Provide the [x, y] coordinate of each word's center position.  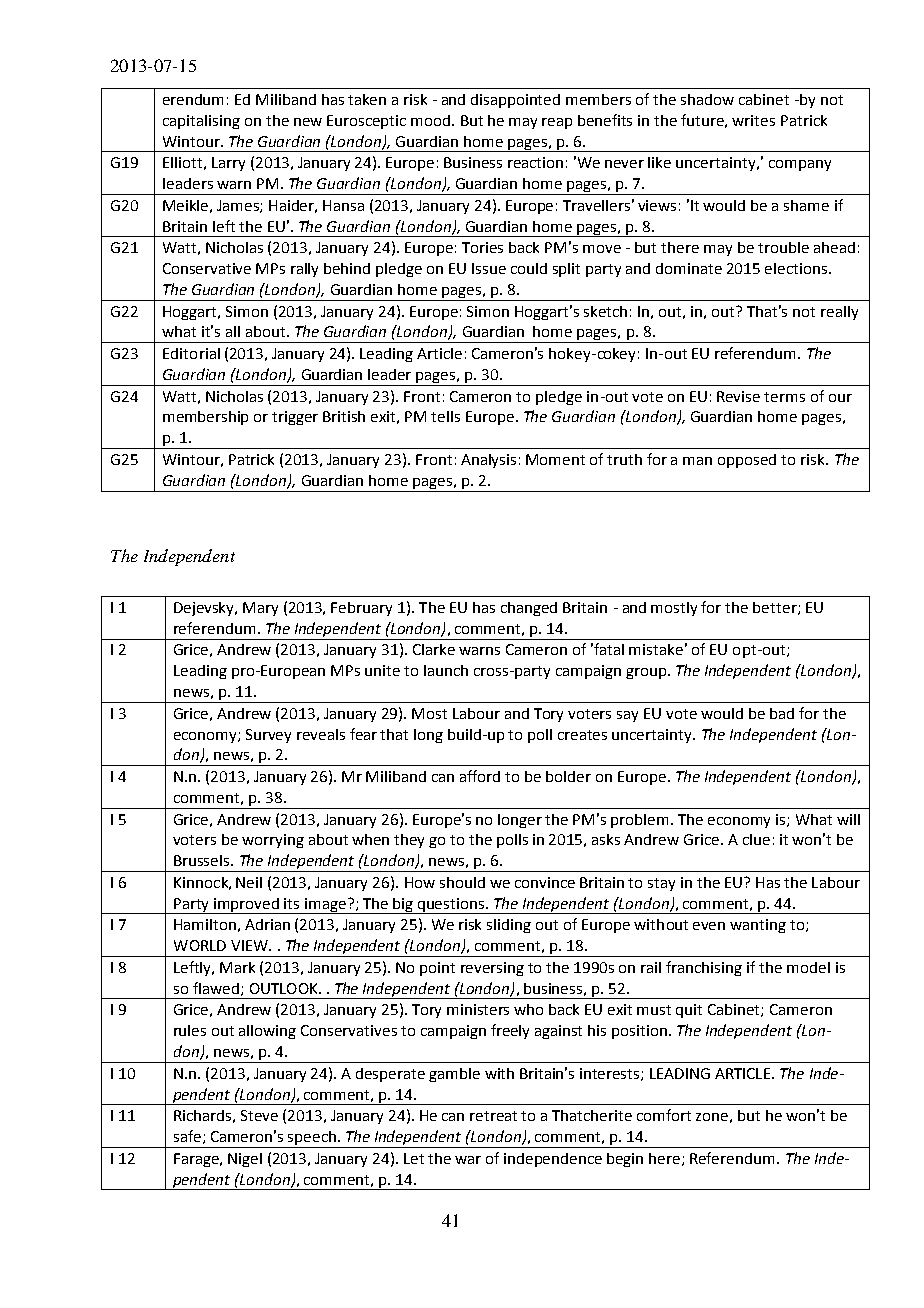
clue [756, 839]
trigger [295, 418]
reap [557, 123]
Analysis [488, 461]
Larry [228, 164]
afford [480, 776]
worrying [273, 841]
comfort [664, 1115]
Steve [259, 1115]
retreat [493, 1116]
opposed [747, 461]
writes [753, 120]
